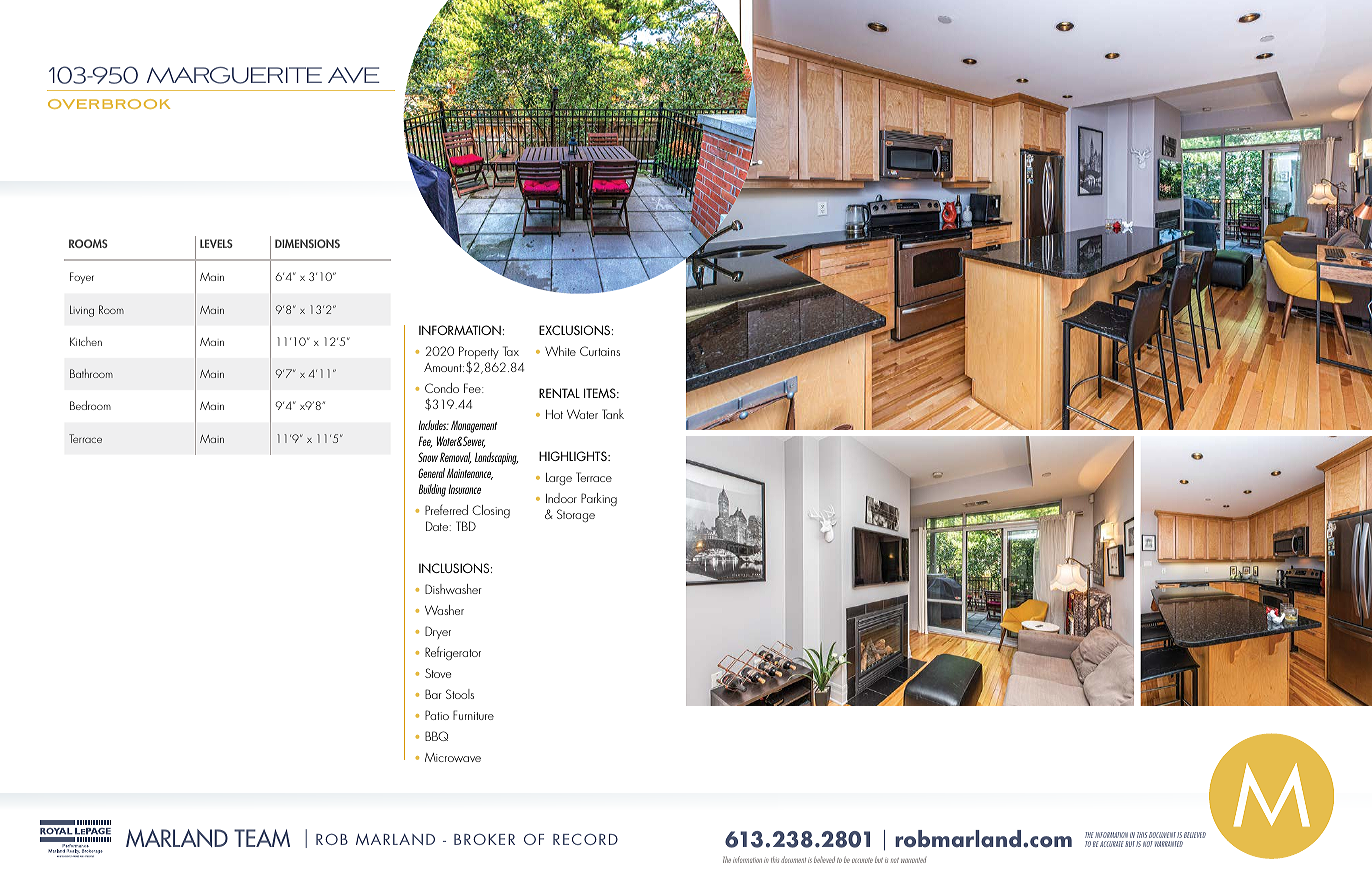  I want to click on Property, so click(479, 354).
